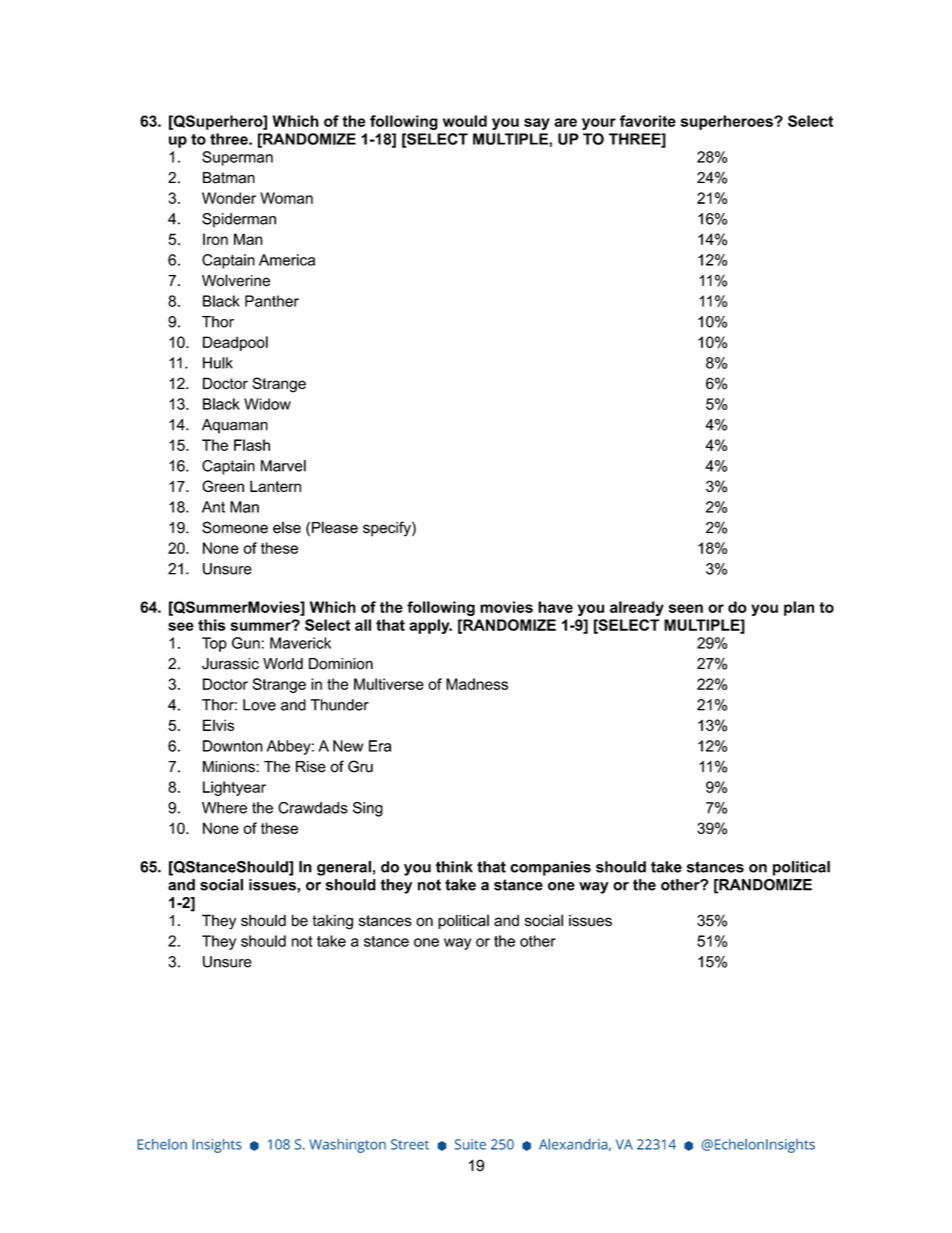  Describe the element at coordinates (555, 607) in the screenshot. I see `have` at that location.
